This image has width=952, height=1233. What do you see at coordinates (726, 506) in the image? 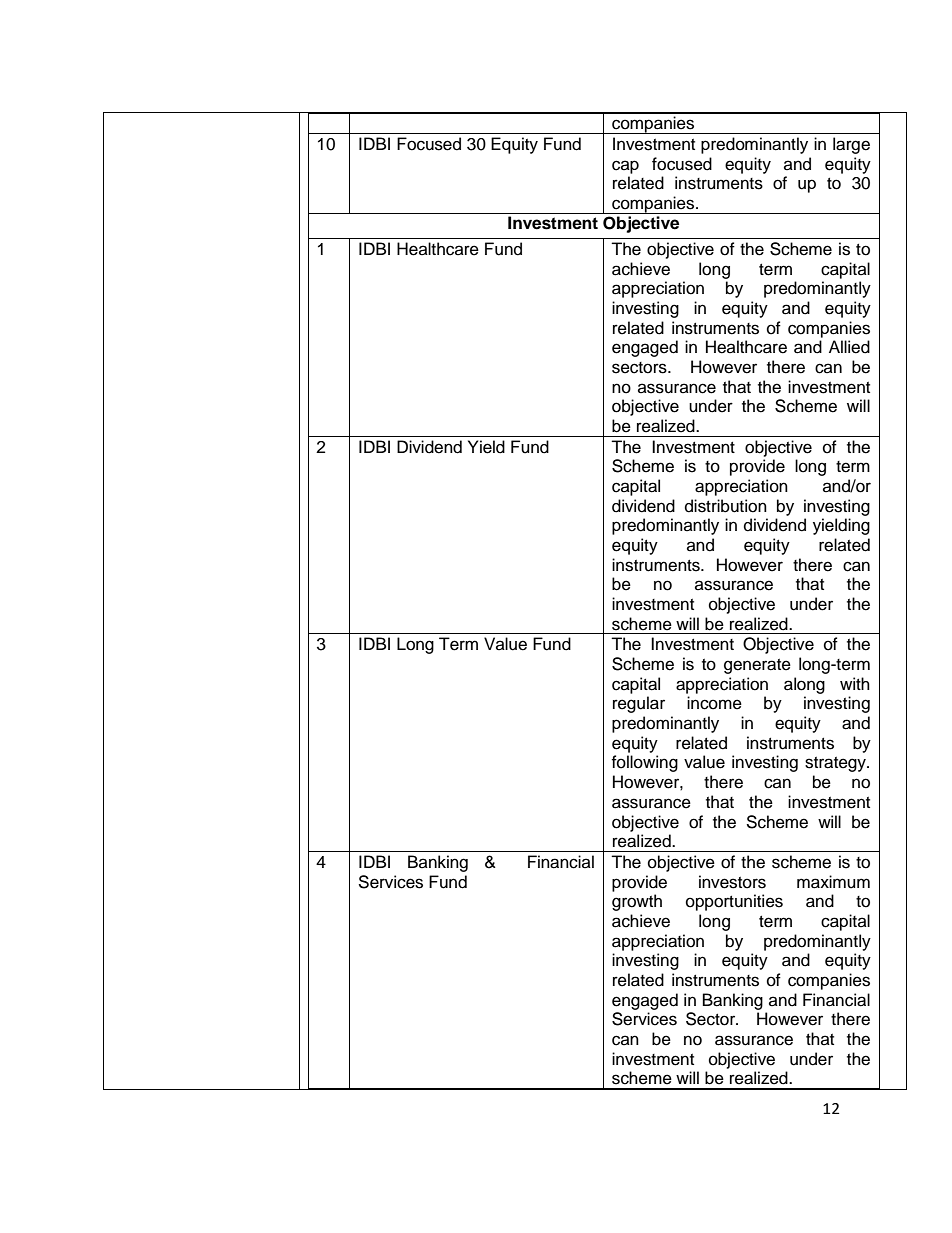
I see `distribution` at bounding box center [726, 506].
